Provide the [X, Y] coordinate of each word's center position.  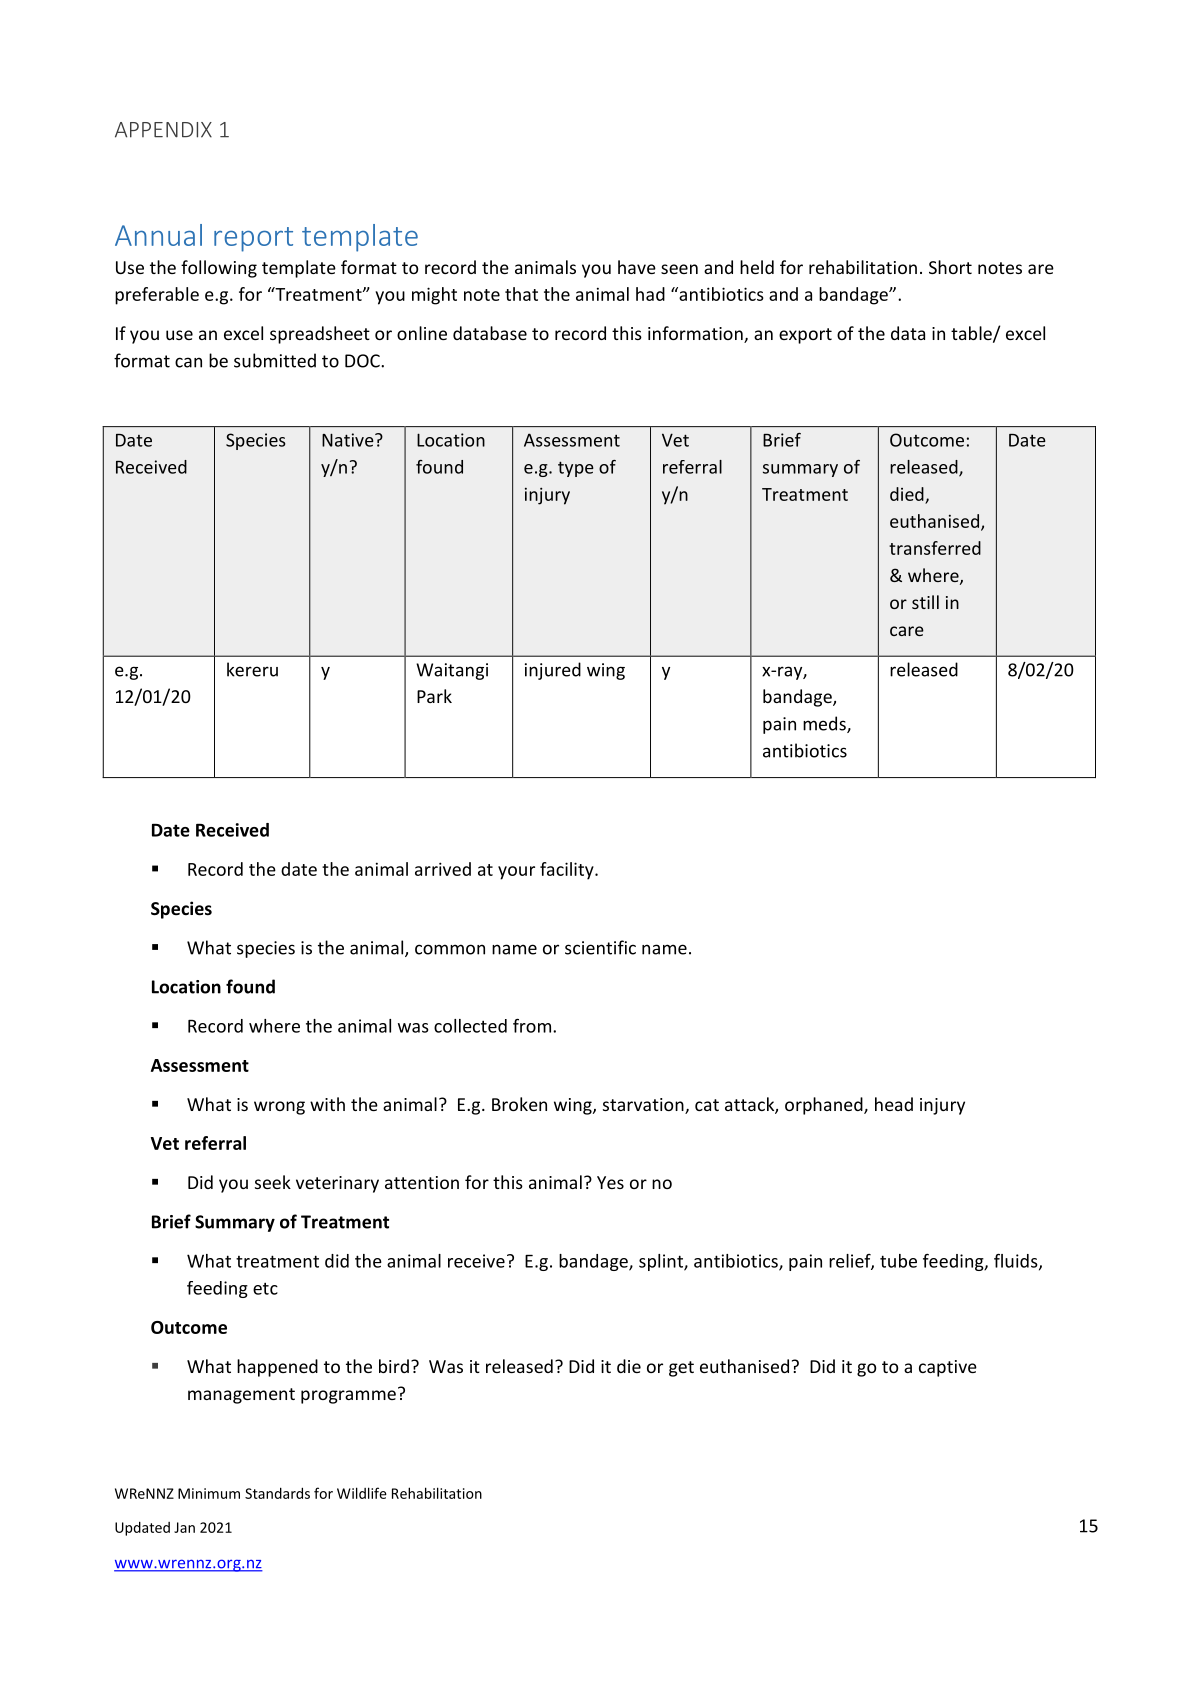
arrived [443, 869]
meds [825, 724]
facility [568, 871]
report [253, 239]
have [637, 267]
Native [349, 440]
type [576, 469]
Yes [610, 1182]
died [907, 494]
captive [948, 1368]
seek [273, 1182]
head [894, 1104]
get [681, 1369]
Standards [277, 1493]
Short [950, 267]
